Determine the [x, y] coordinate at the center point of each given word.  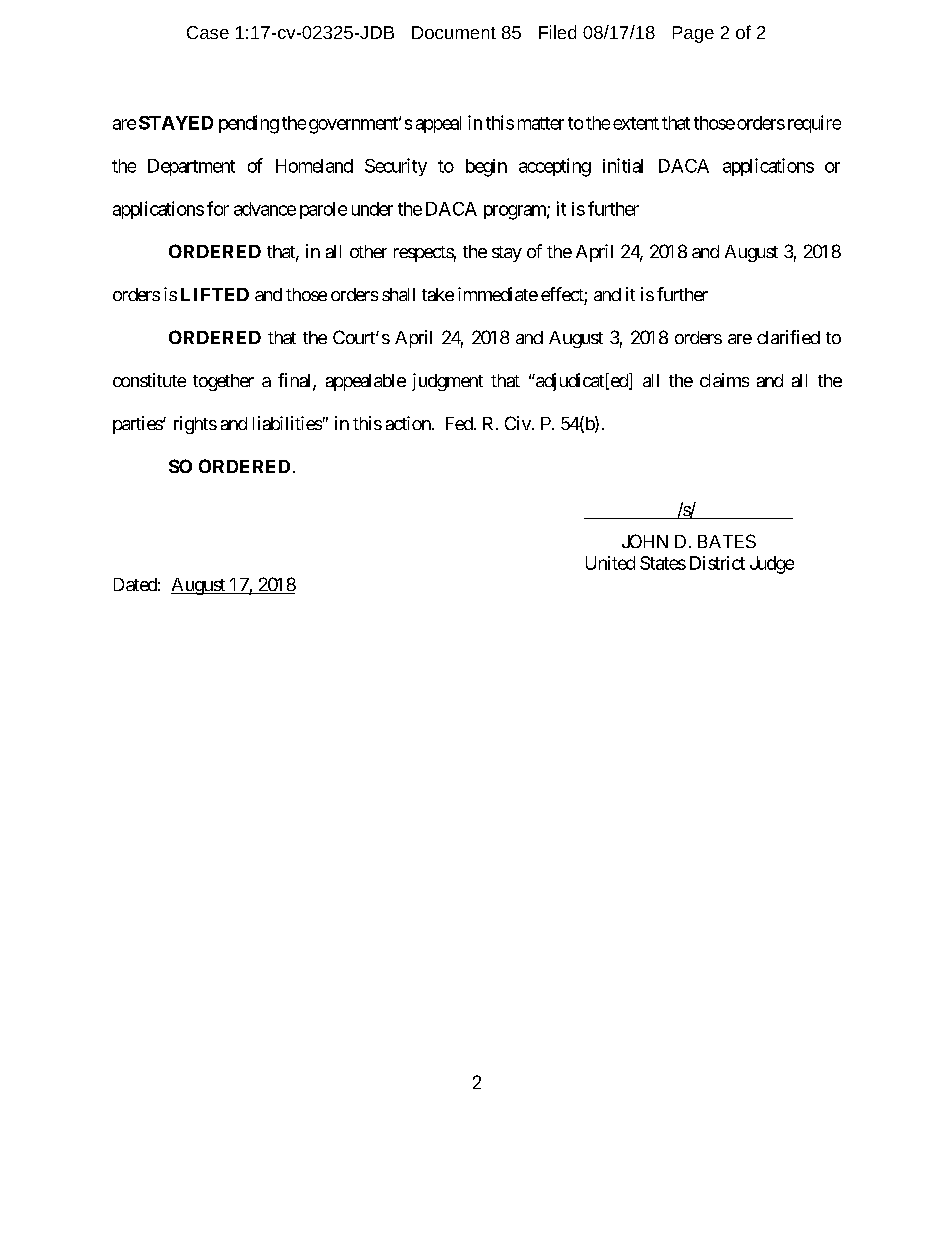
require [814, 124]
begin [486, 168]
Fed [459, 423]
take [438, 294]
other [368, 251]
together [223, 382]
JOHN [645, 541]
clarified [788, 337]
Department [191, 167]
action [408, 423]
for [218, 208]
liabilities [287, 423]
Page [693, 34]
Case [208, 32]
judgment [447, 382]
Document [454, 32]
